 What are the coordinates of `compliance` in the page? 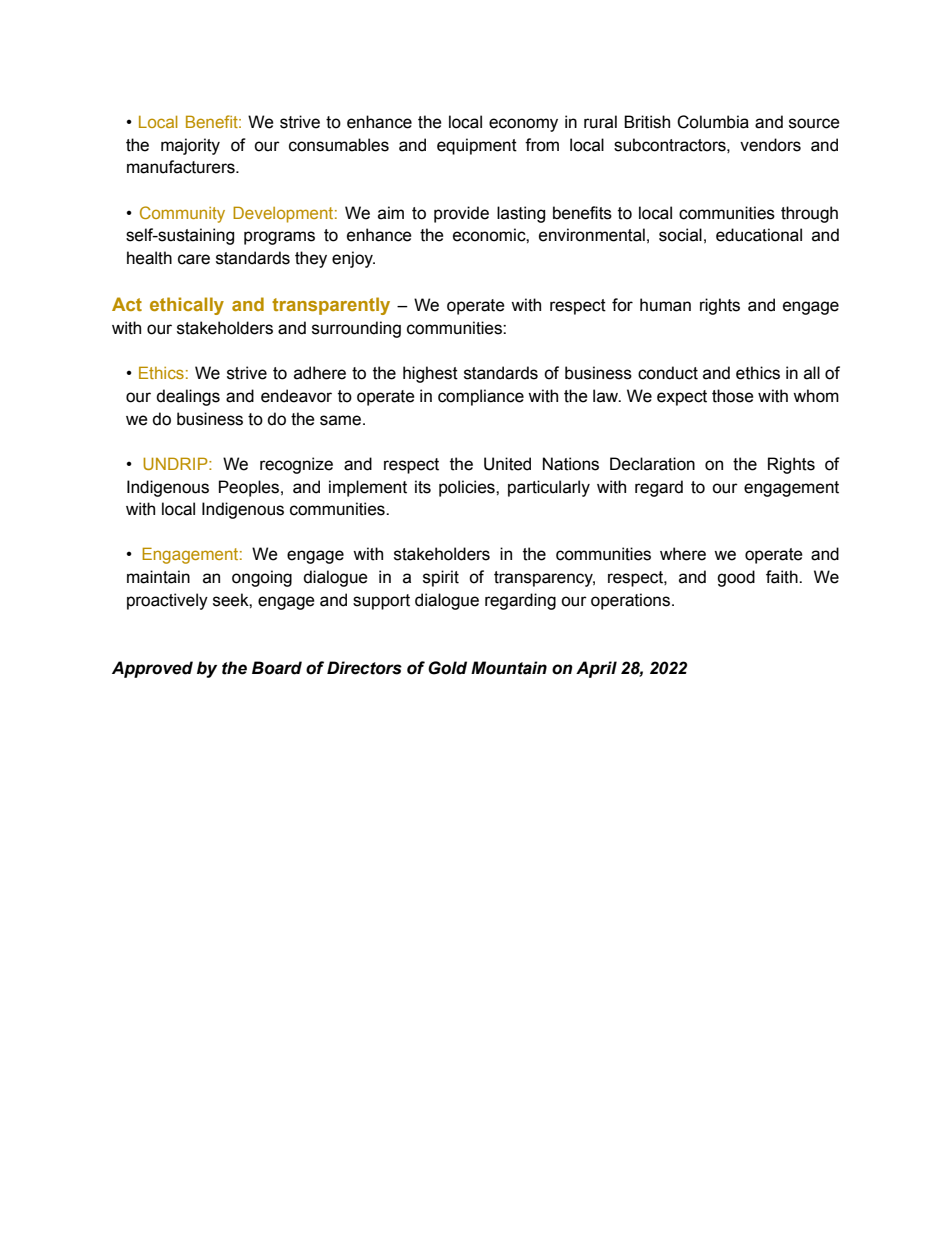 It's located at (481, 397).
